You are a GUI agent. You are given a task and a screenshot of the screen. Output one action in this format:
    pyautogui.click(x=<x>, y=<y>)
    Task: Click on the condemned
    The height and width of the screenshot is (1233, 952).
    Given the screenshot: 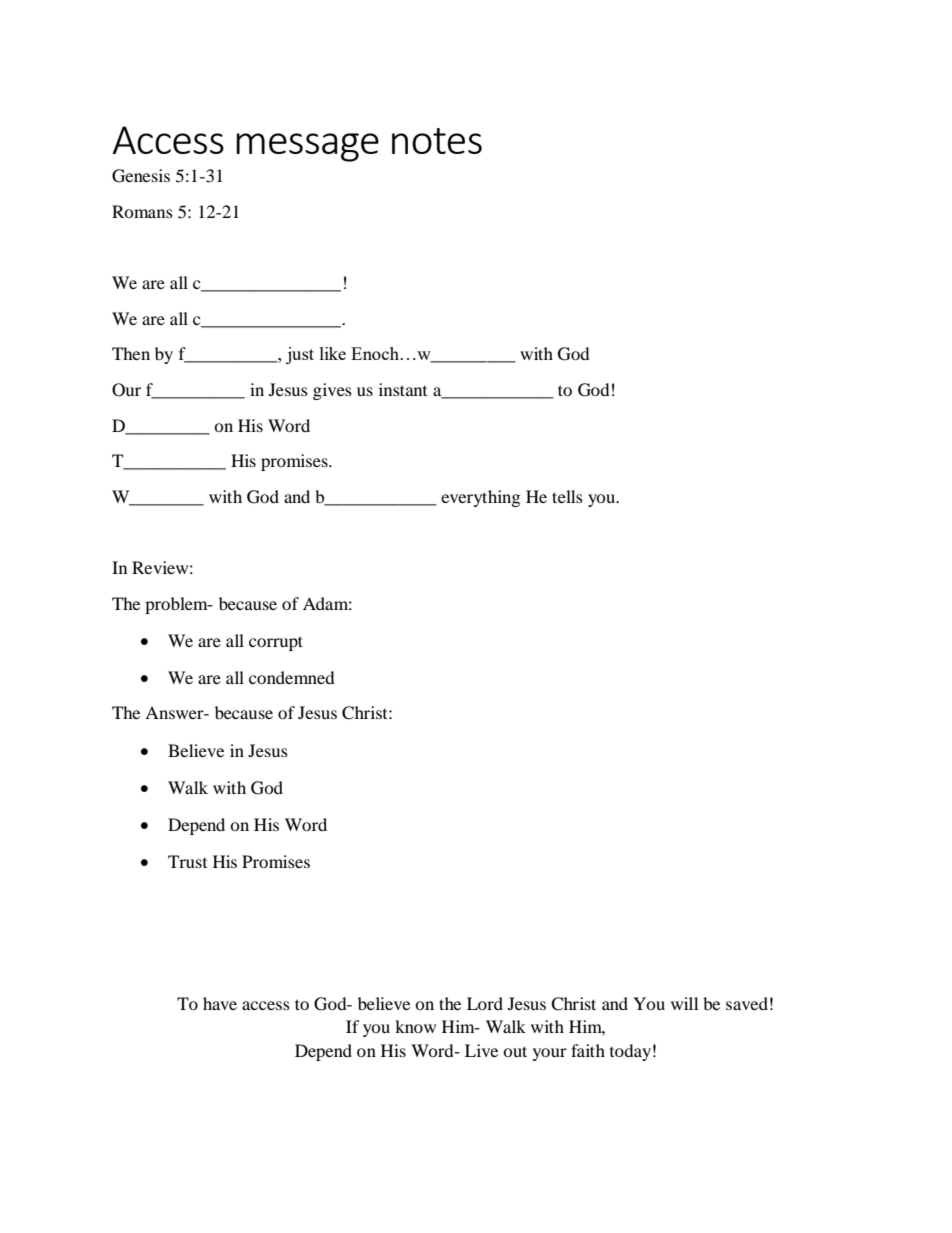 What is the action you would take?
    pyautogui.click(x=292, y=677)
